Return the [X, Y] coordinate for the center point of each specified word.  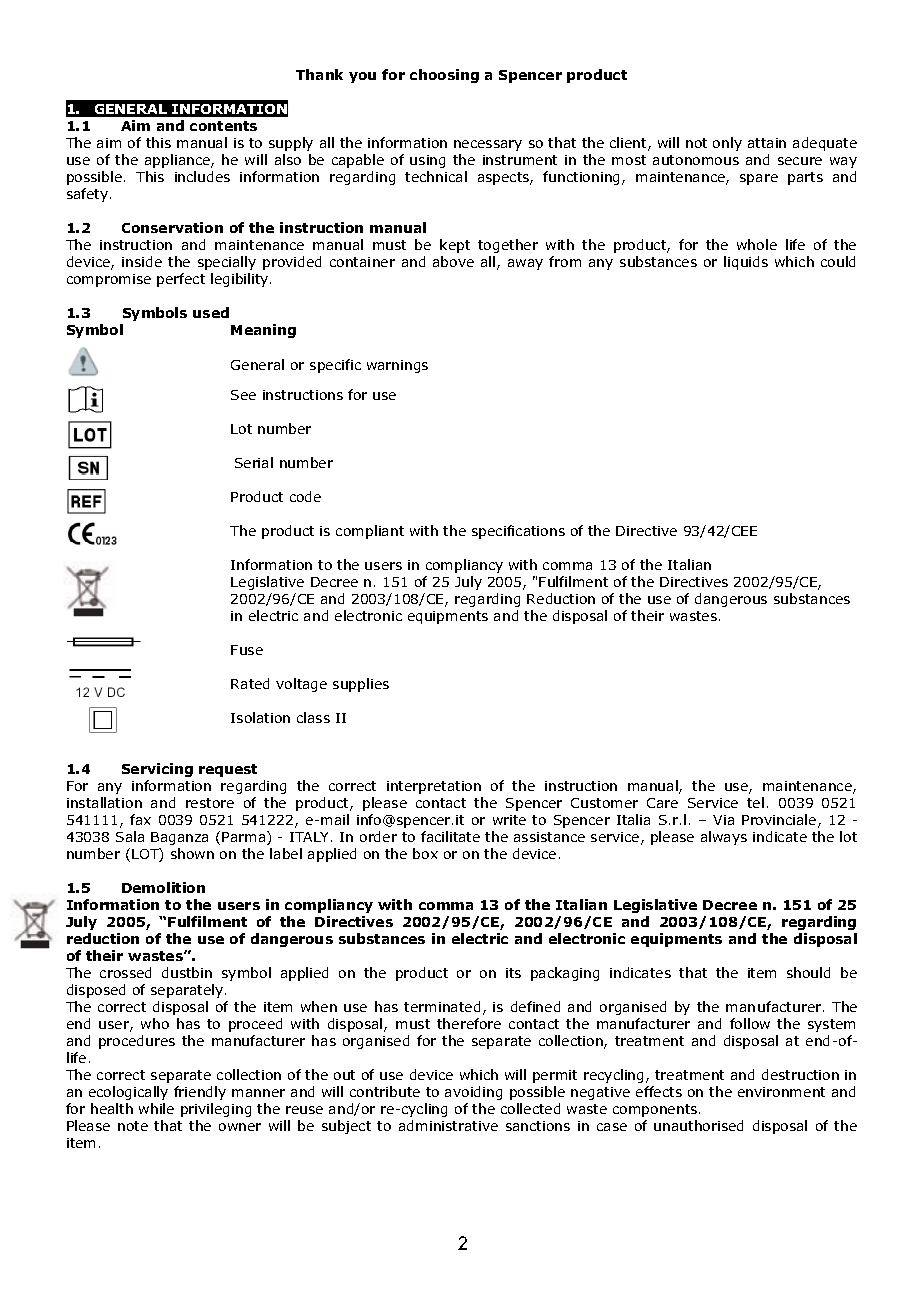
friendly [200, 1093]
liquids [746, 263]
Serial [254, 462]
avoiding [473, 1093]
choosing [444, 76]
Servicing [157, 770]
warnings [397, 366]
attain [767, 143]
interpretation [434, 787]
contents [223, 126]
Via [723, 820]
